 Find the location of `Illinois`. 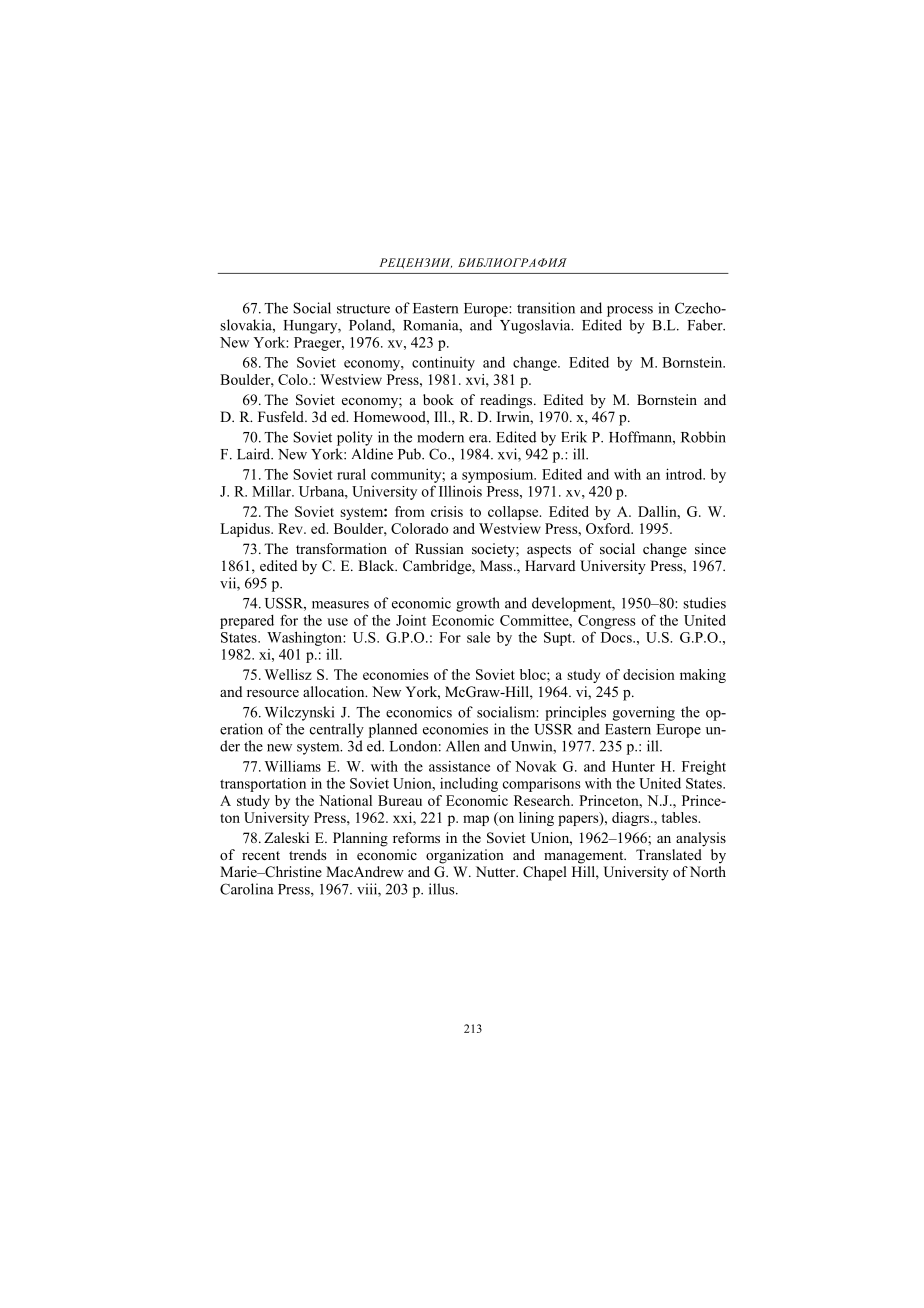

Illinois is located at coordinates (460, 491).
